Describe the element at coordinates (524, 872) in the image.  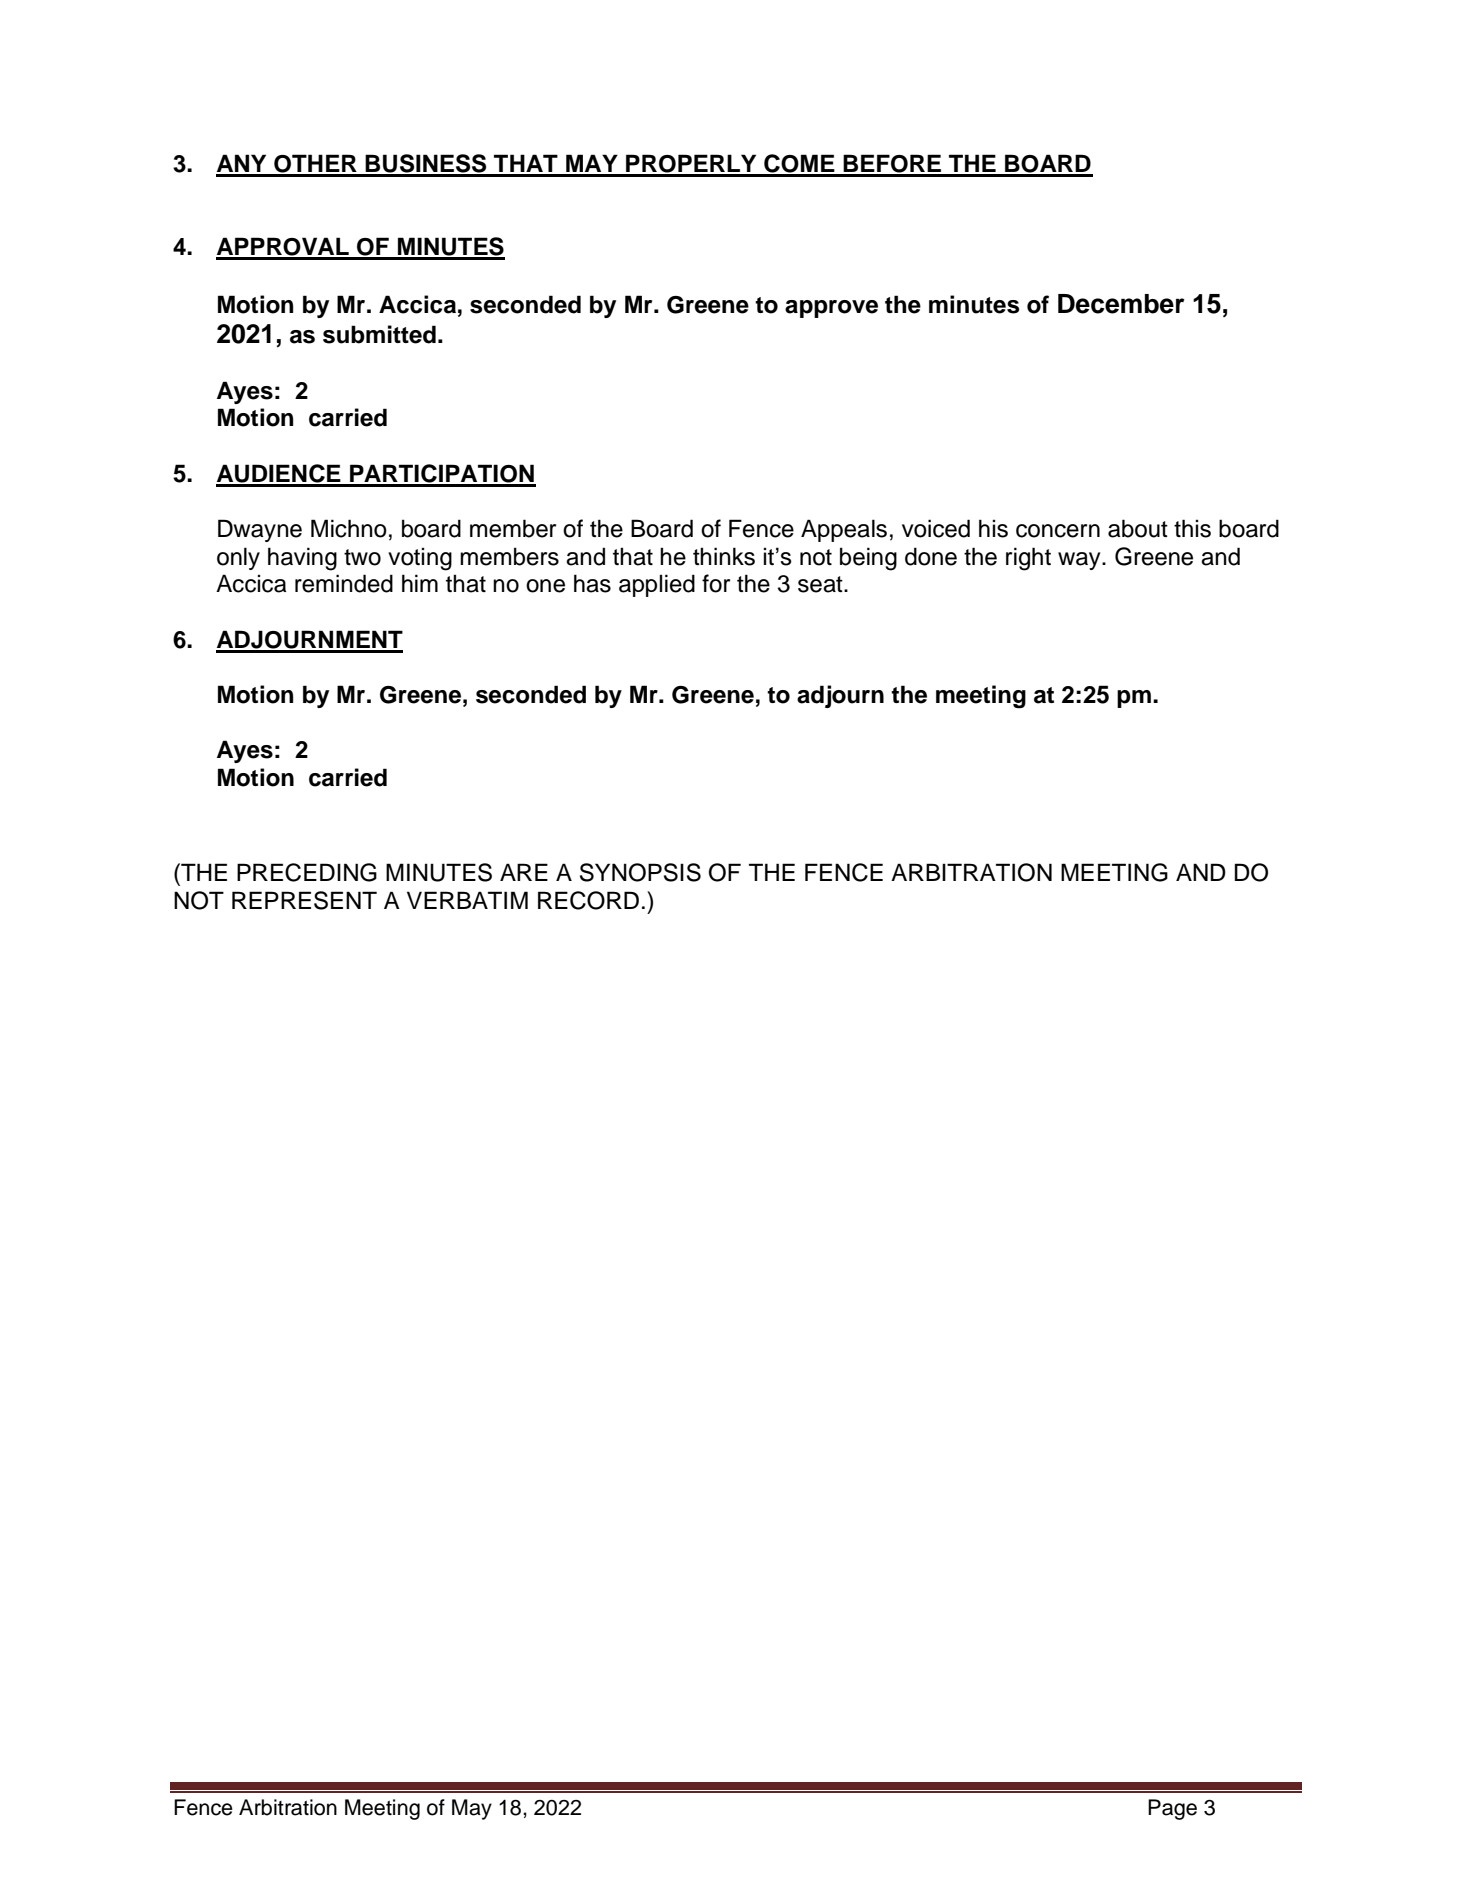
I see `ARE` at that location.
